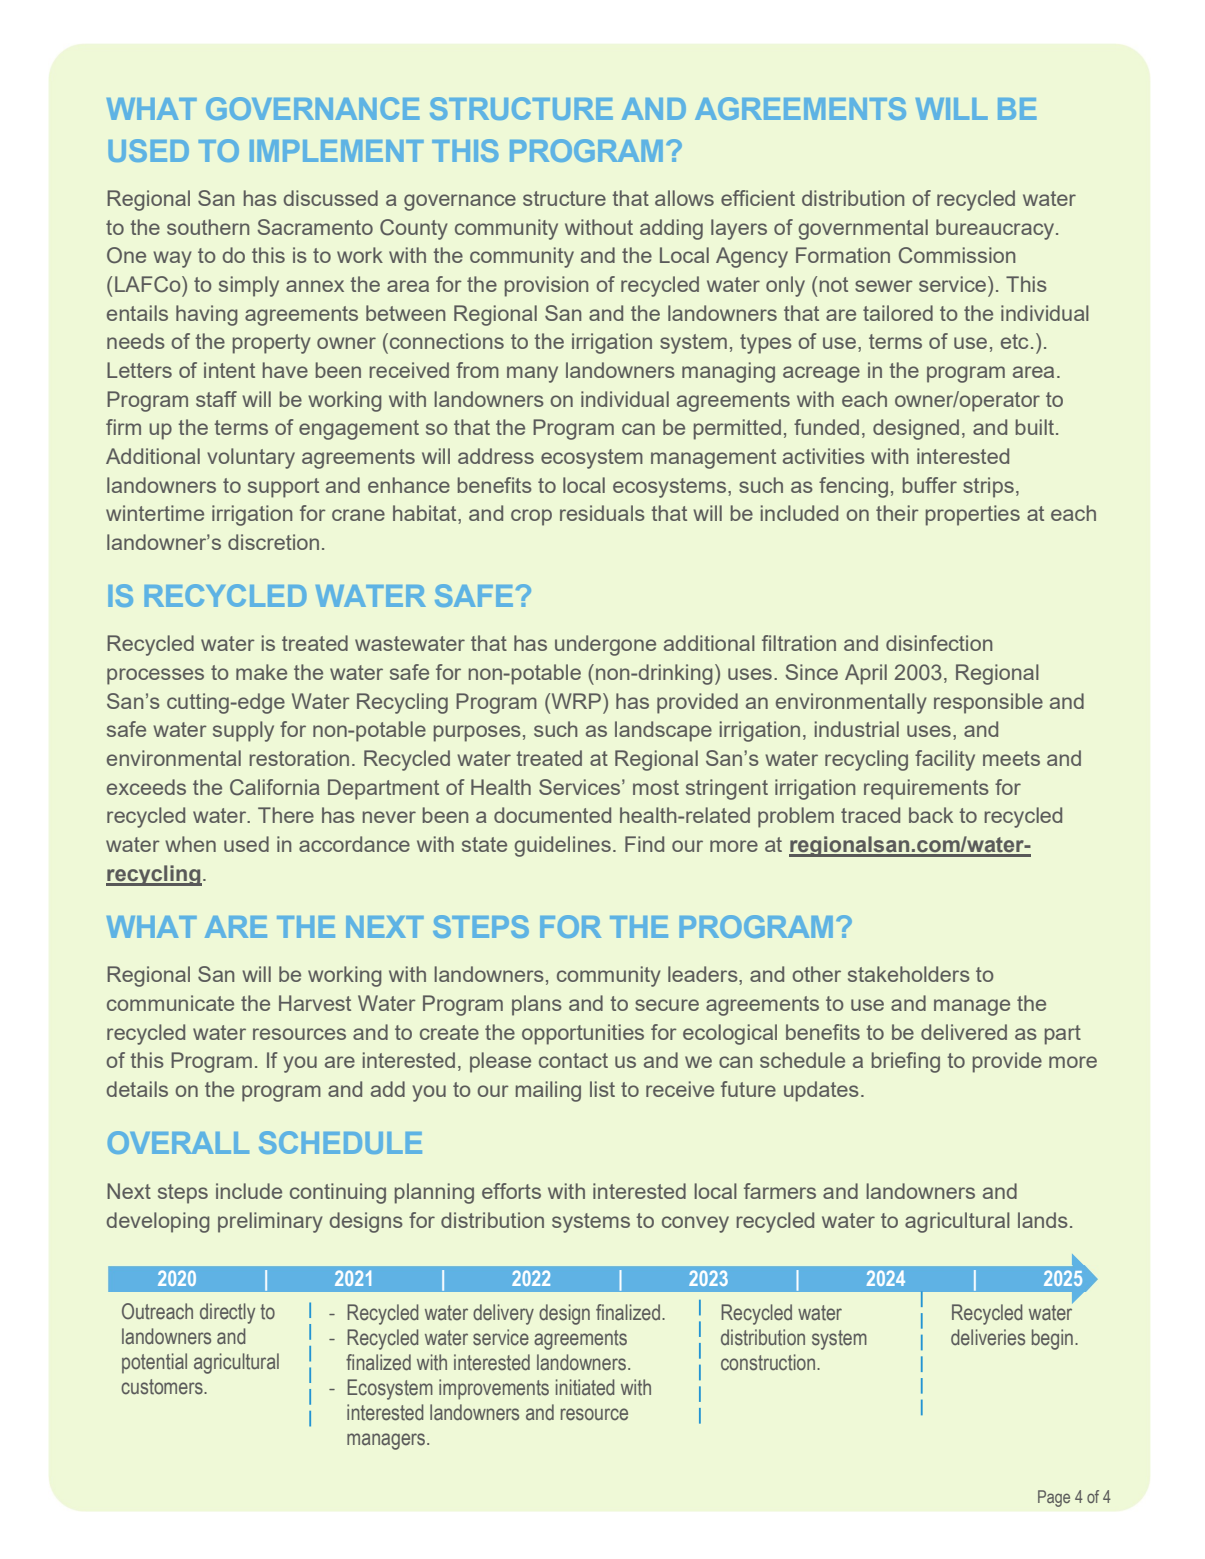 The image size is (1205, 1559). Describe the element at coordinates (190, 844) in the screenshot. I see `when` at that location.
